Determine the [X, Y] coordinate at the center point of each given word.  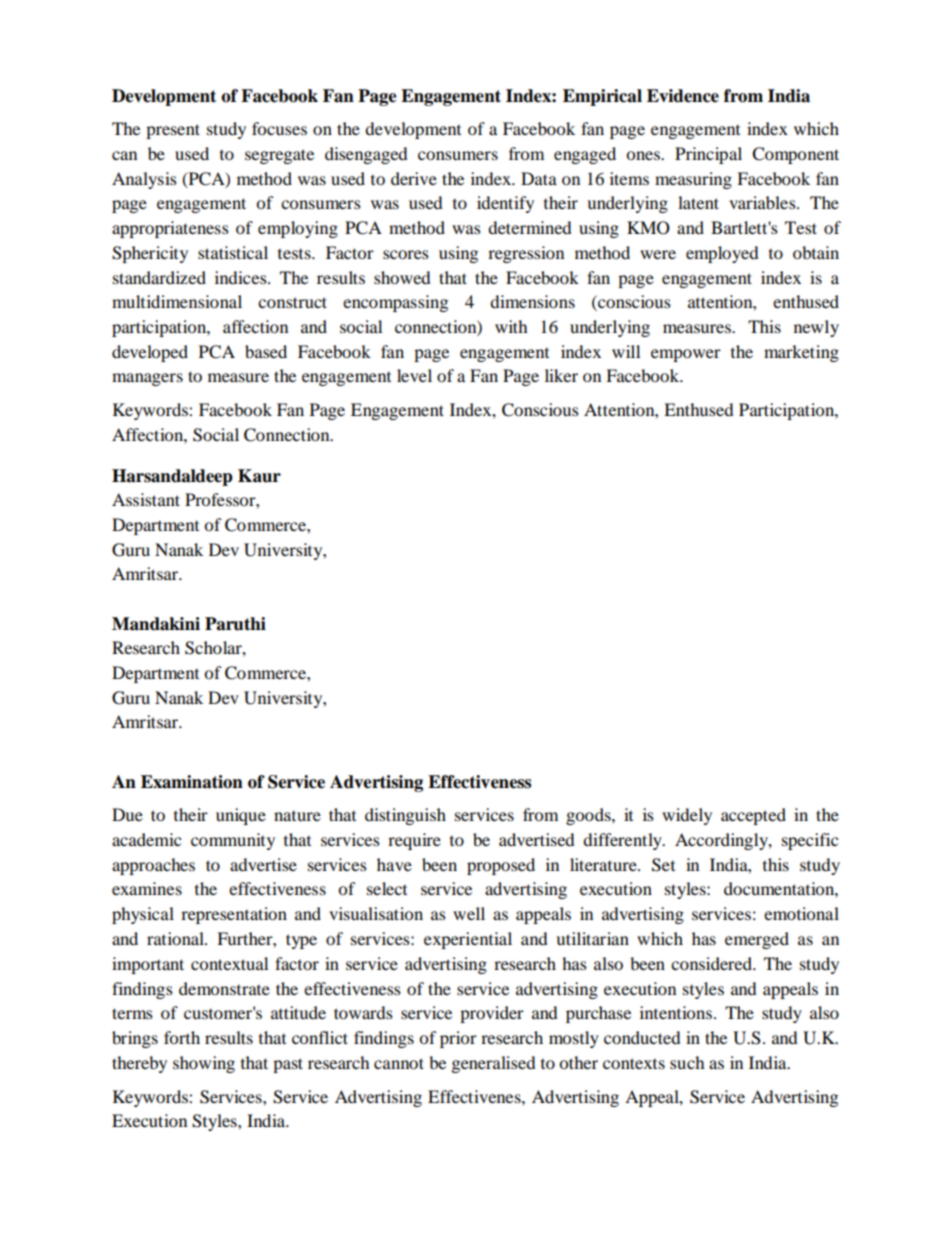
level [414, 375]
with [511, 326]
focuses [279, 128]
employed [722, 254]
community [233, 841]
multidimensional [177, 301]
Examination [192, 782]
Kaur [259, 476]
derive [414, 178]
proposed [501, 866]
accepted [753, 816]
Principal [708, 155]
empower [686, 355]
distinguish [405, 816]
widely [687, 816]
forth [182, 1037]
